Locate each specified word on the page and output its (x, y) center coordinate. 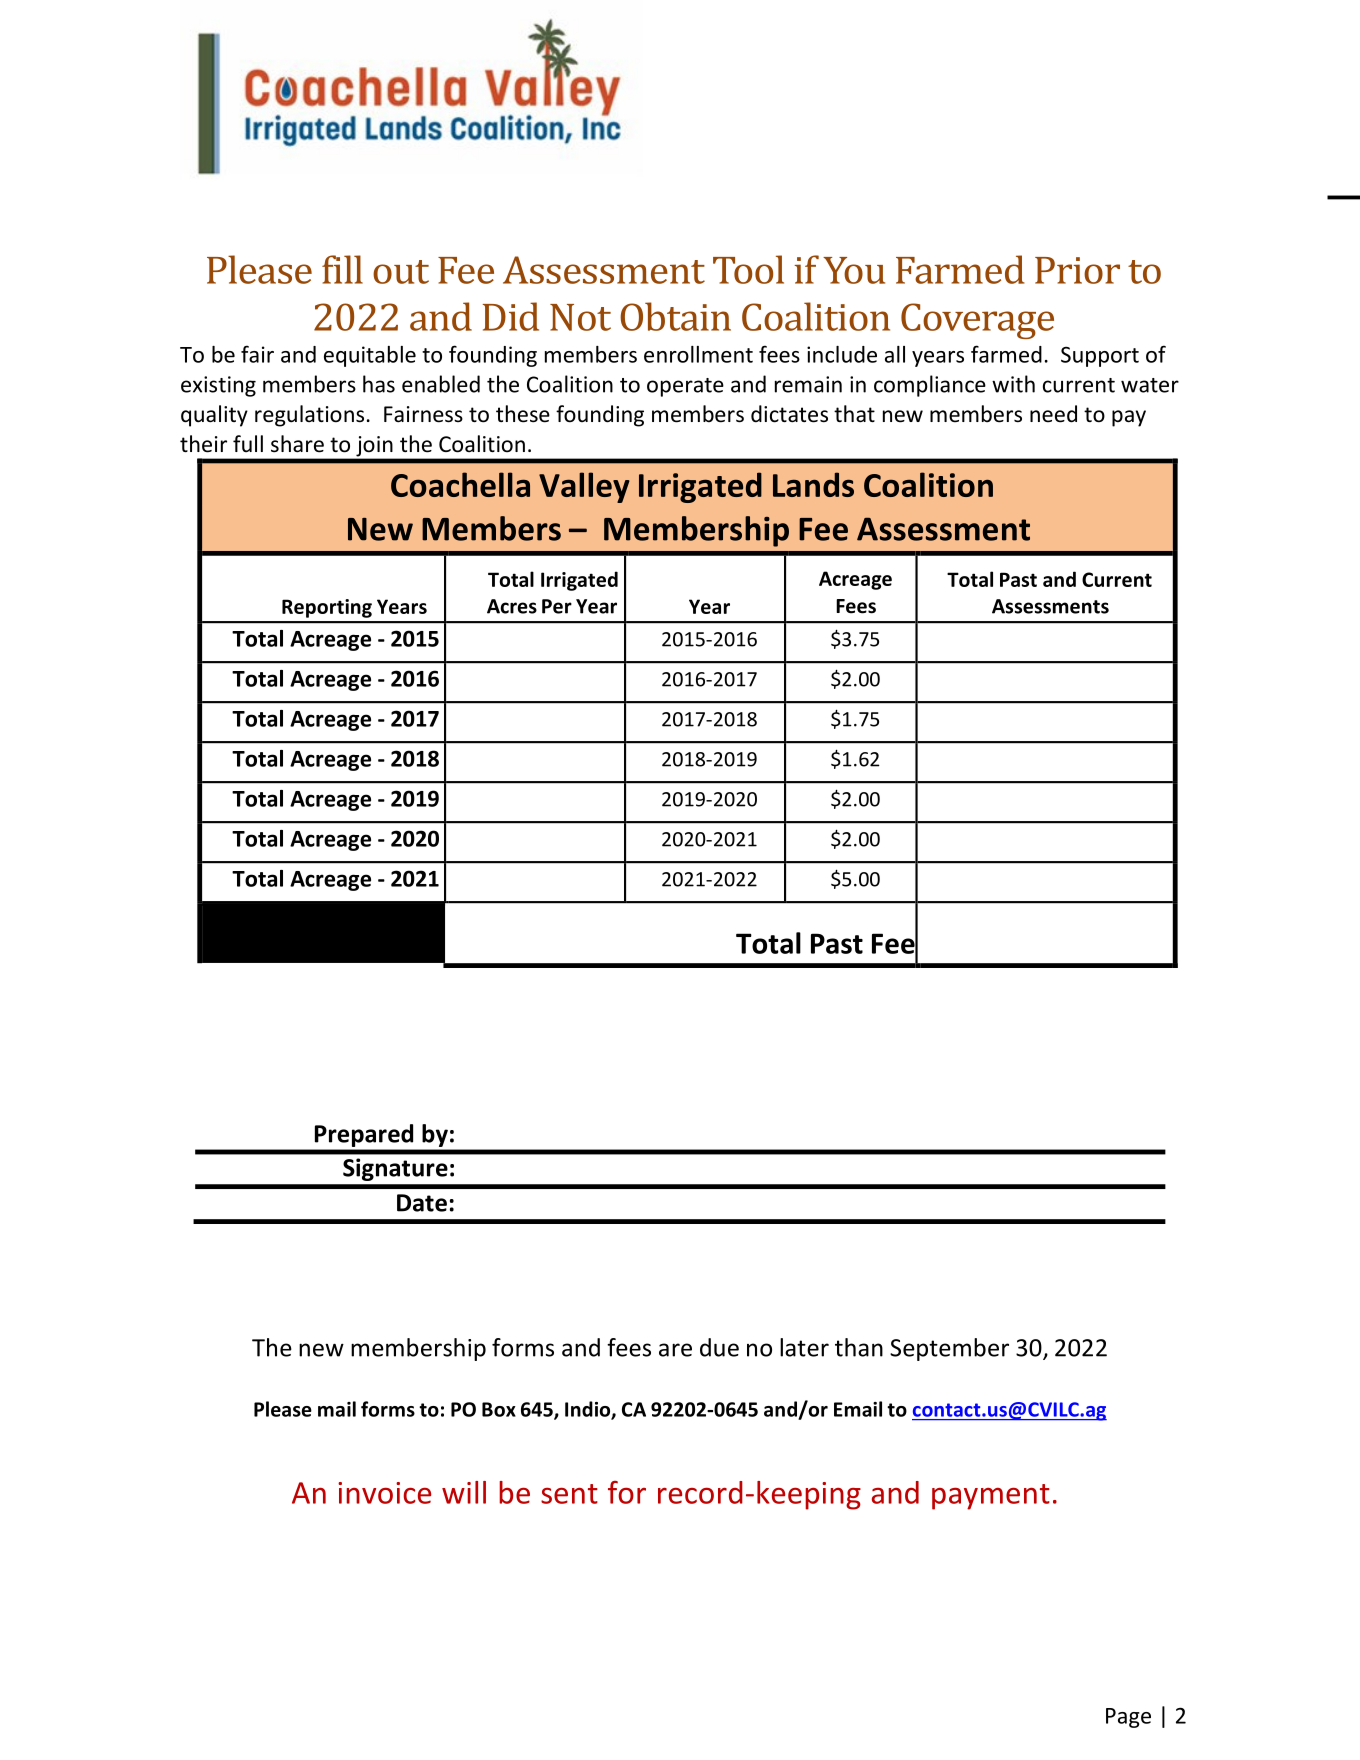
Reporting (327, 608)
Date (422, 1203)
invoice (384, 1493)
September (949, 1349)
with (1013, 384)
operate (685, 387)
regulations (309, 416)
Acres (512, 606)
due (719, 1347)
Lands (813, 484)
